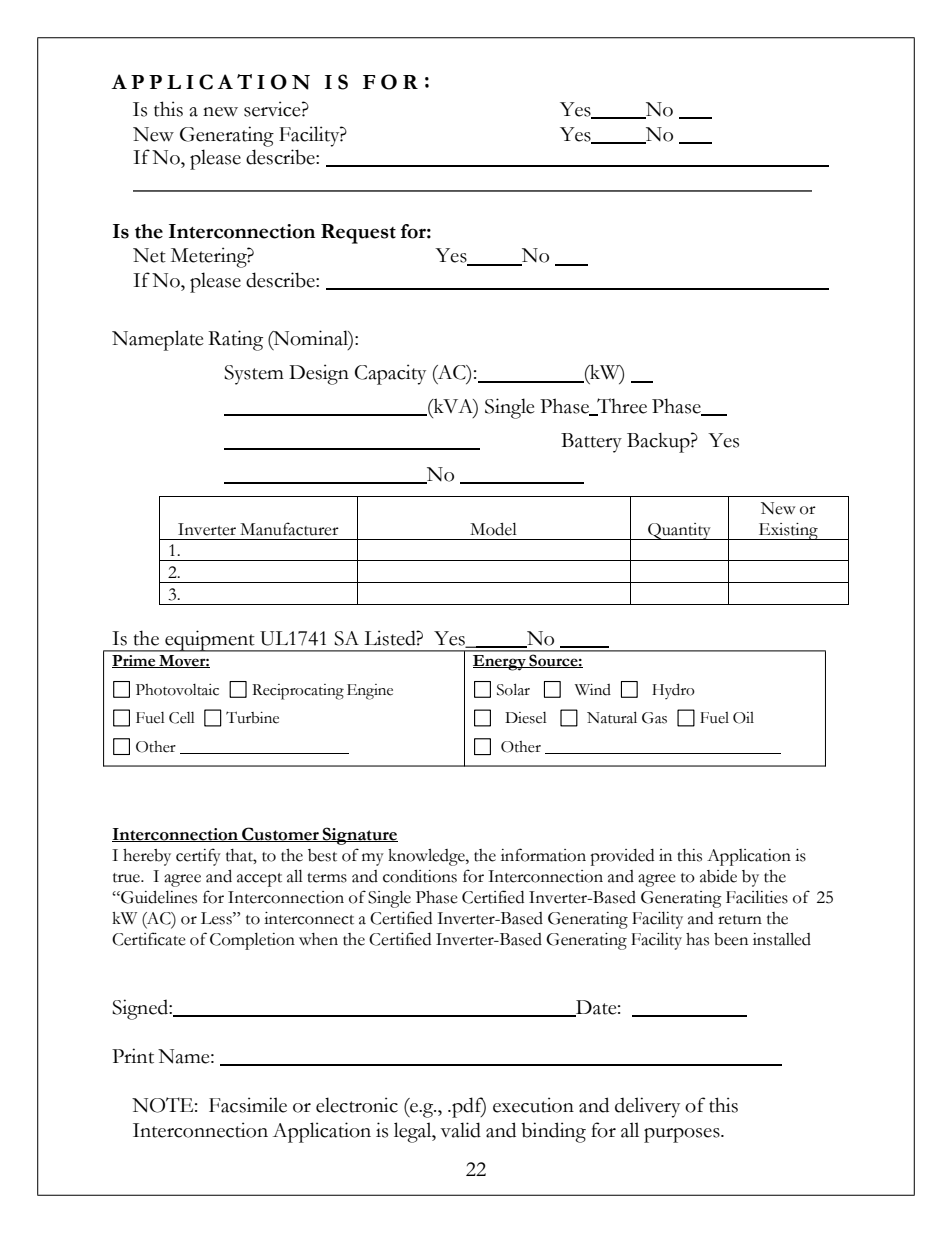  Describe the element at coordinates (718, 876) in the page. I see `abide` at that location.
